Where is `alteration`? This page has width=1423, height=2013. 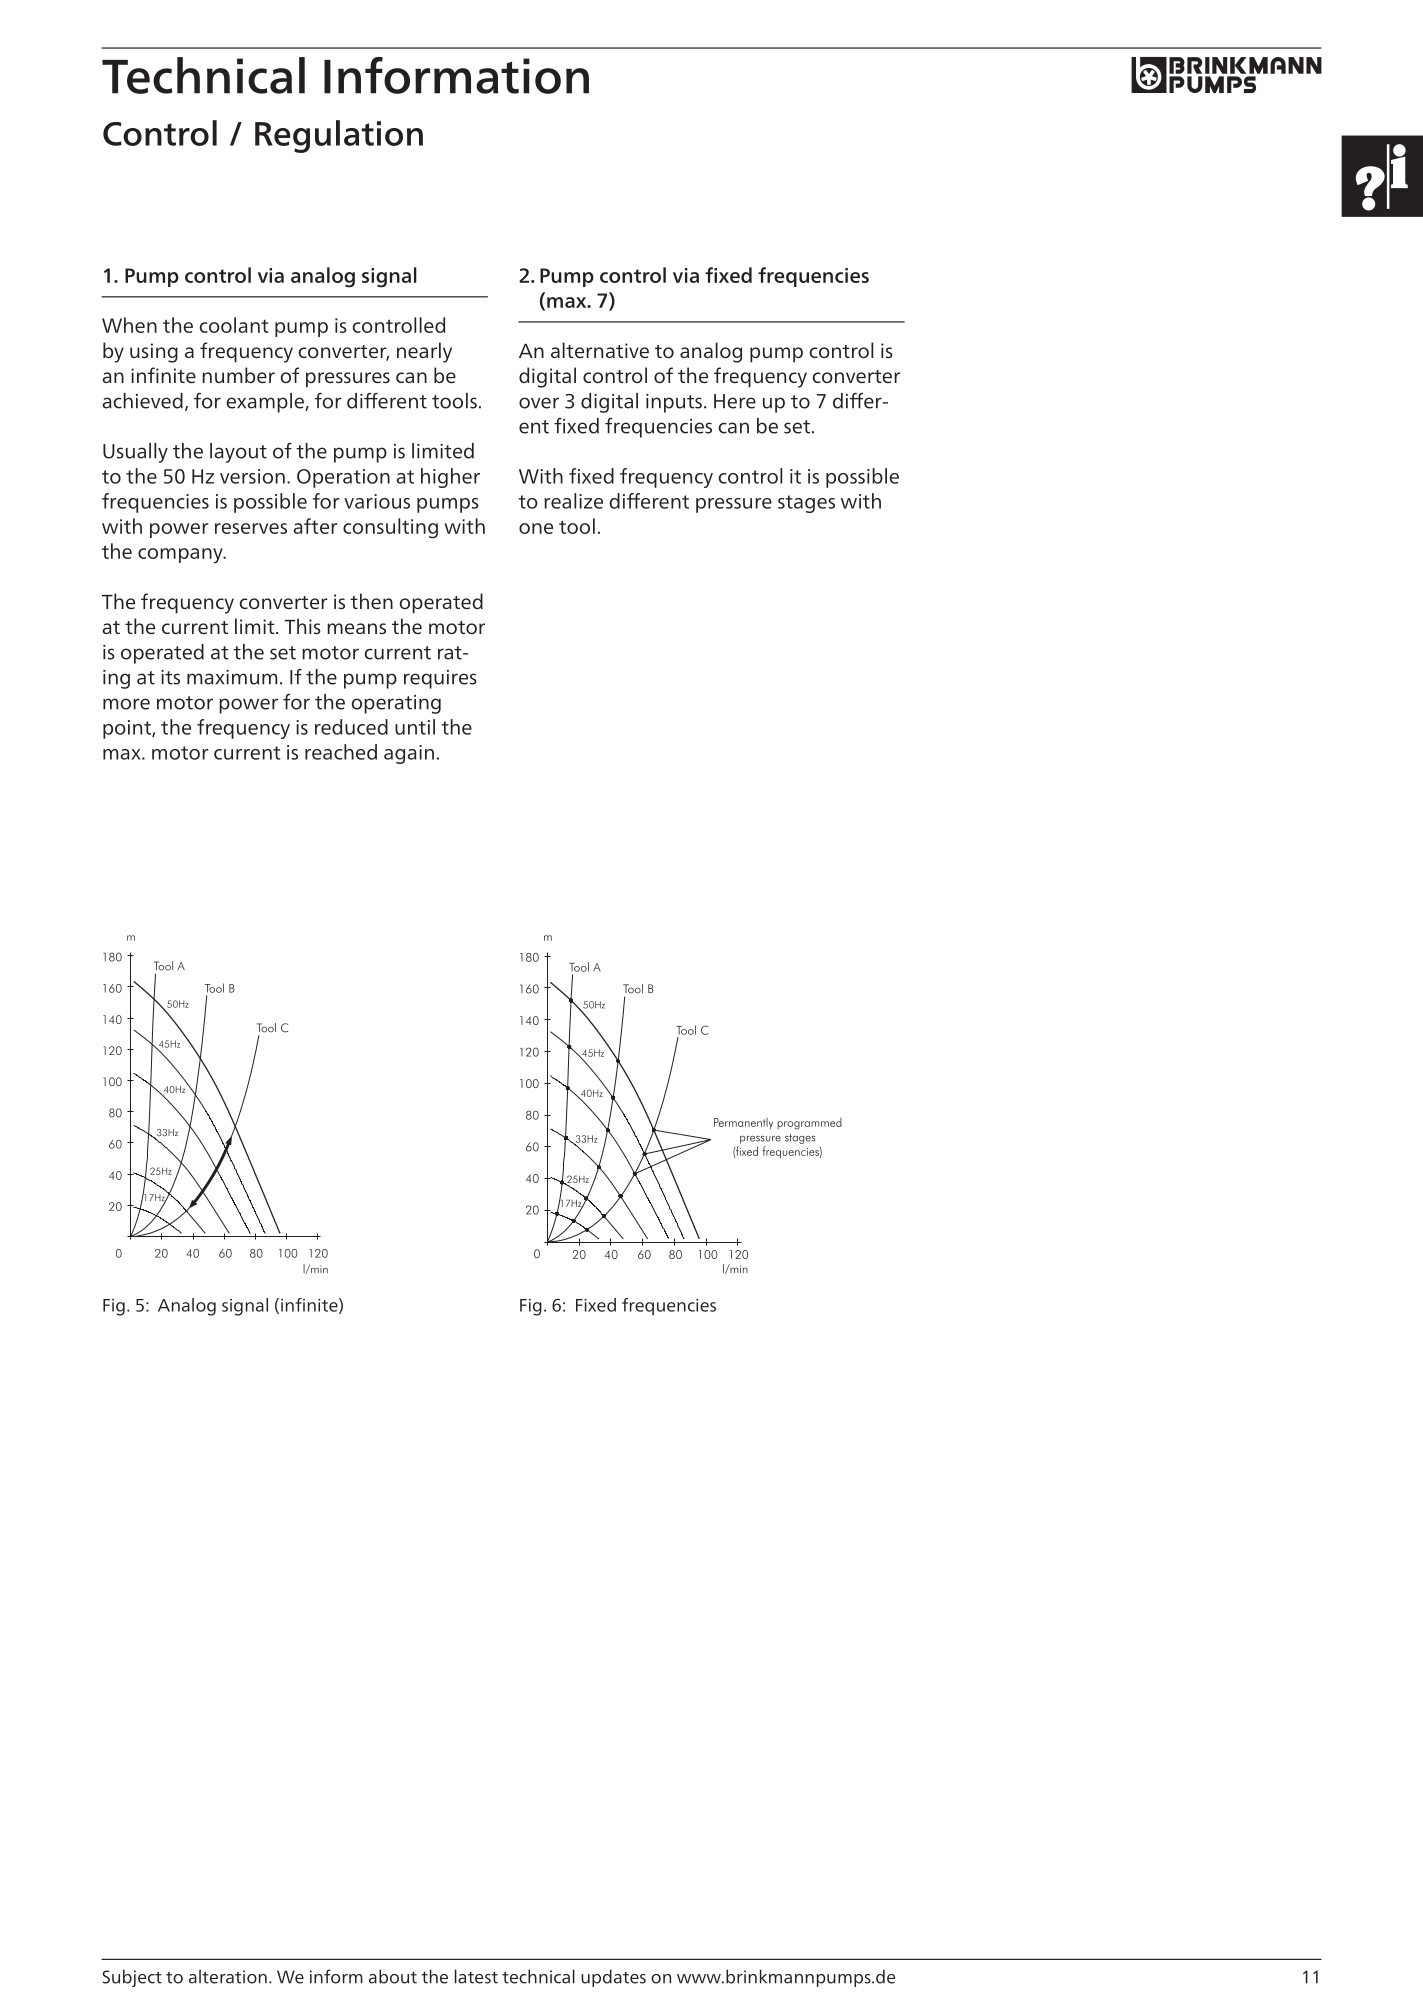
alteration is located at coordinates (228, 1976).
